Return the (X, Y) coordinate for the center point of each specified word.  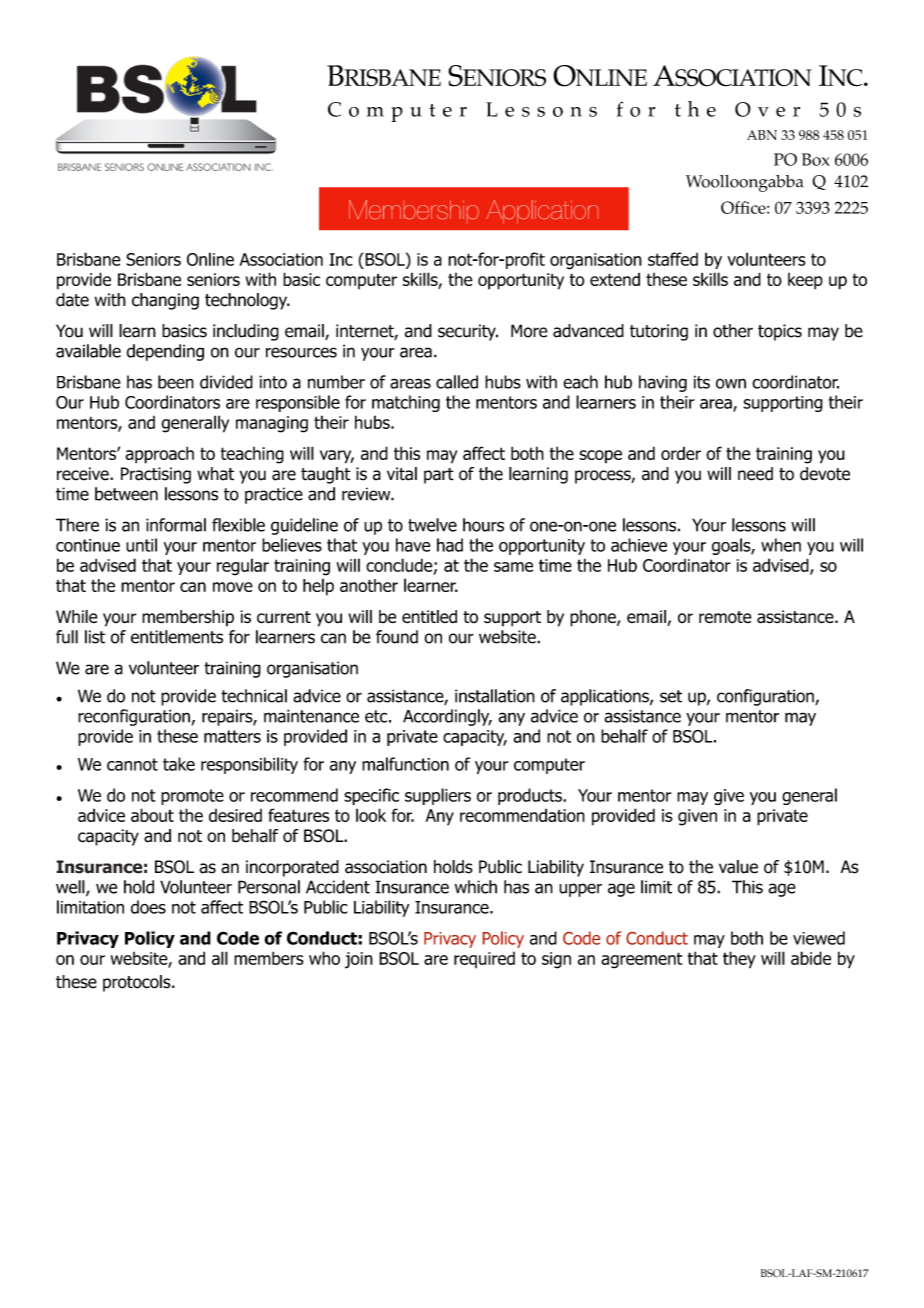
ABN (762, 135)
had (450, 545)
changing (165, 301)
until (141, 545)
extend (615, 279)
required (484, 960)
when (781, 545)
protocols (138, 983)
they (739, 960)
